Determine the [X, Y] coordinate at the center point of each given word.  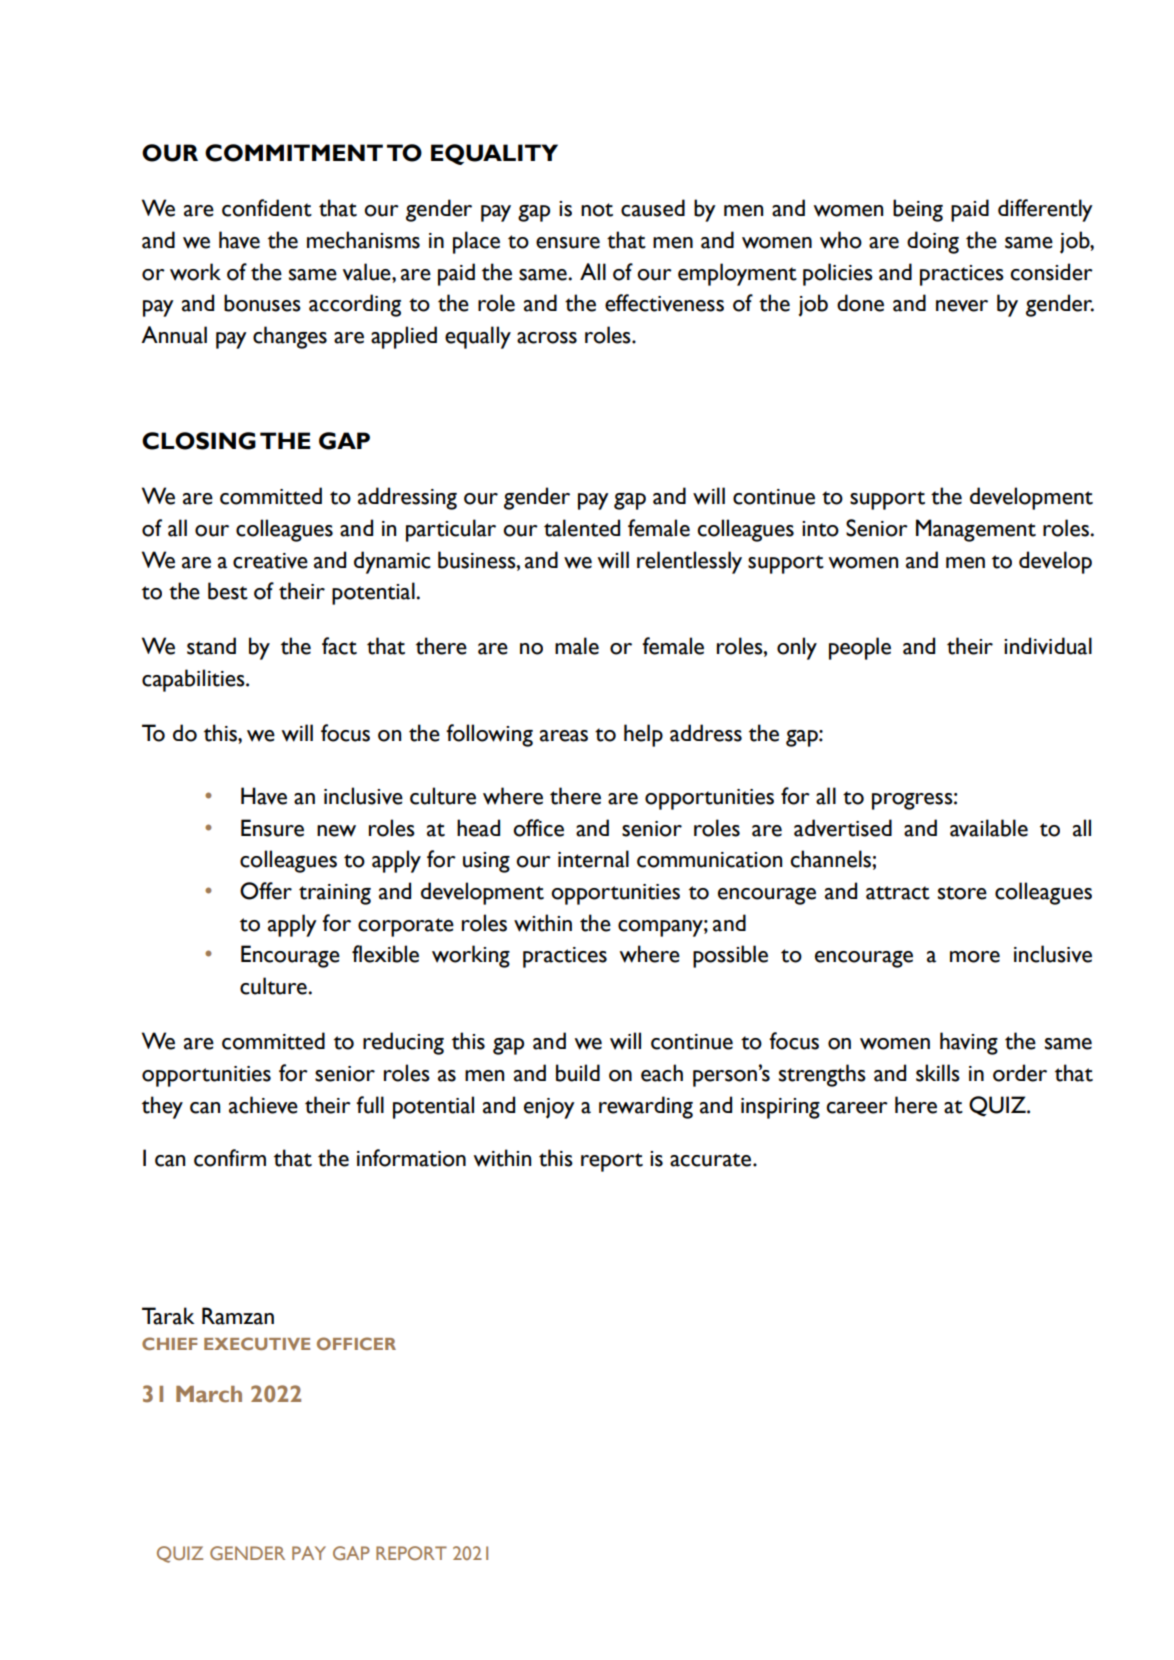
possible [730, 956]
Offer [266, 891]
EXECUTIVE [257, 1343]
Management [976, 530]
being [918, 210]
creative [270, 561]
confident [267, 208]
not [597, 210]
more [975, 957]
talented [582, 528]
